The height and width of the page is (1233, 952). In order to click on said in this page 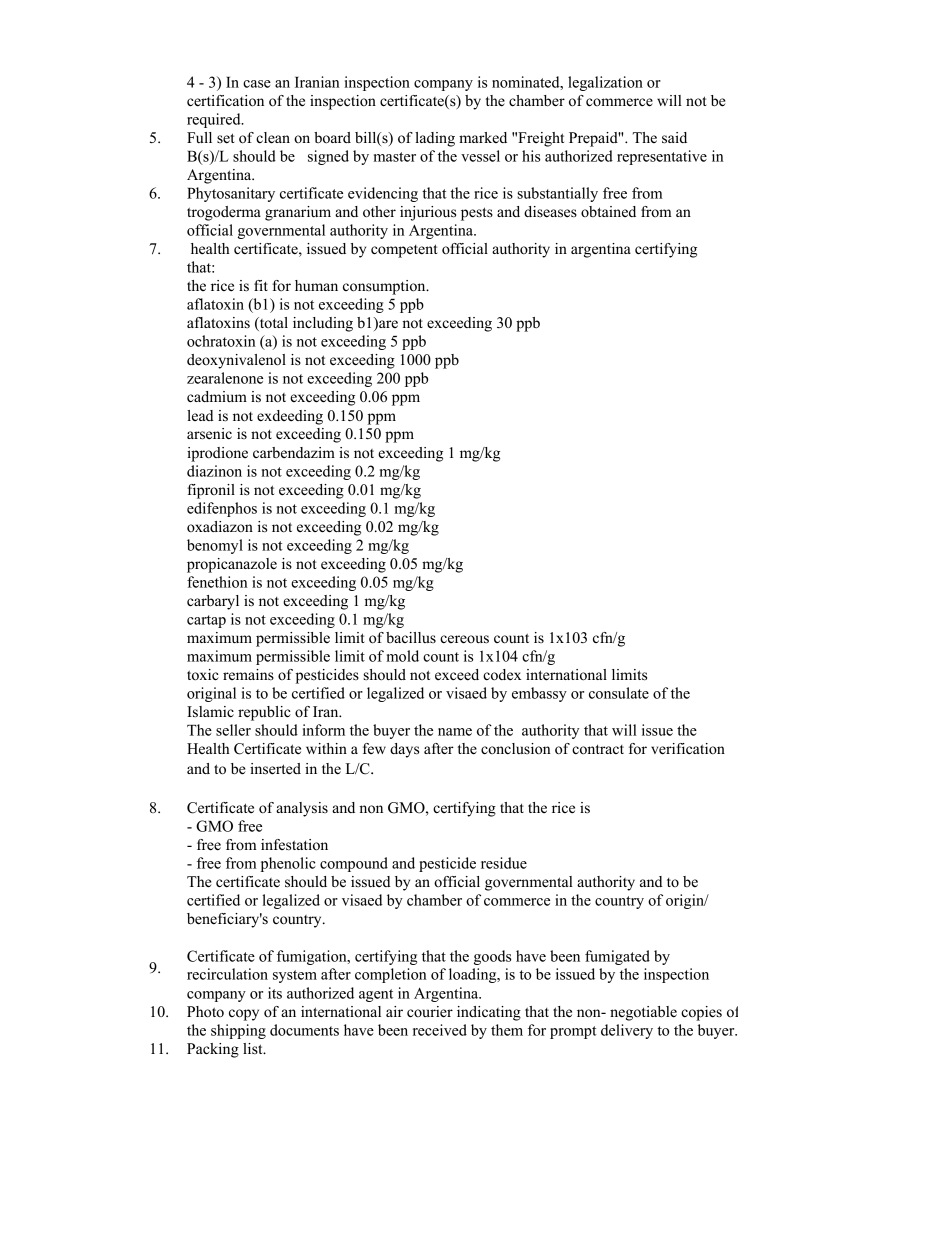, I will do `click(674, 138)`.
